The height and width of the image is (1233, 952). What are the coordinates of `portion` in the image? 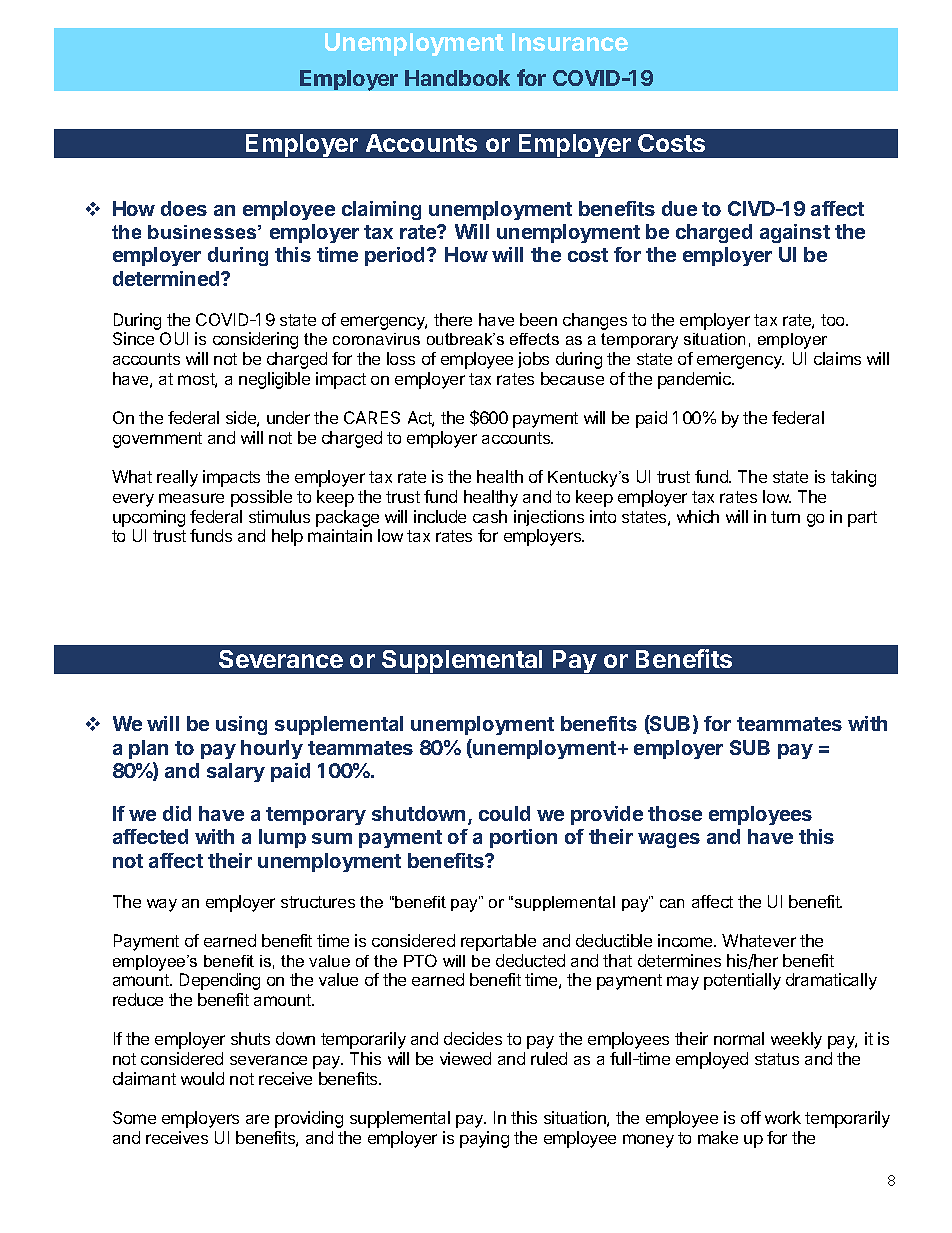 It's located at (523, 838).
